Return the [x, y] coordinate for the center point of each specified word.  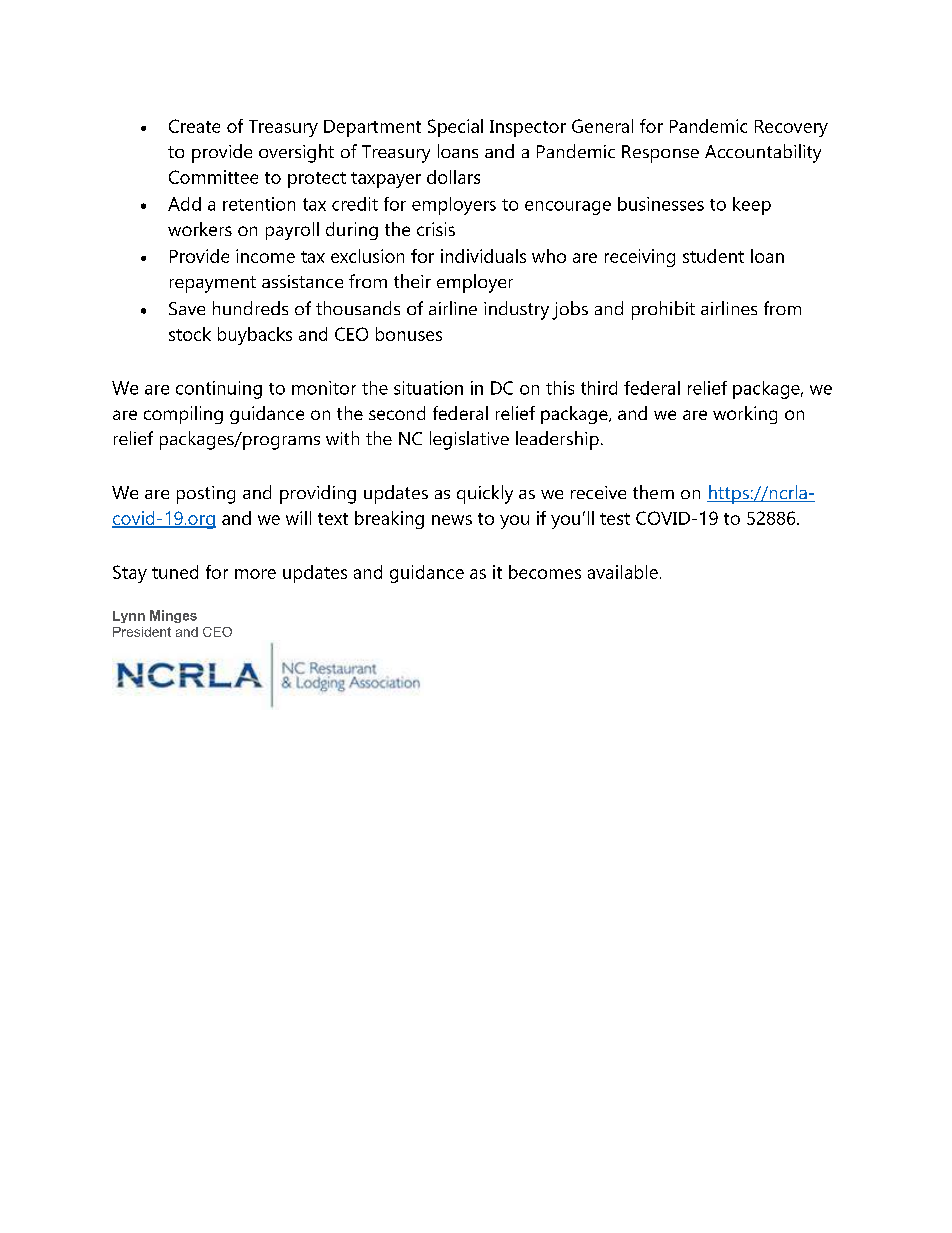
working [745, 415]
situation [428, 388]
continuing [219, 390]
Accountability [763, 153]
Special [455, 128]
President [142, 632]
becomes [545, 572]
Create [194, 126]
